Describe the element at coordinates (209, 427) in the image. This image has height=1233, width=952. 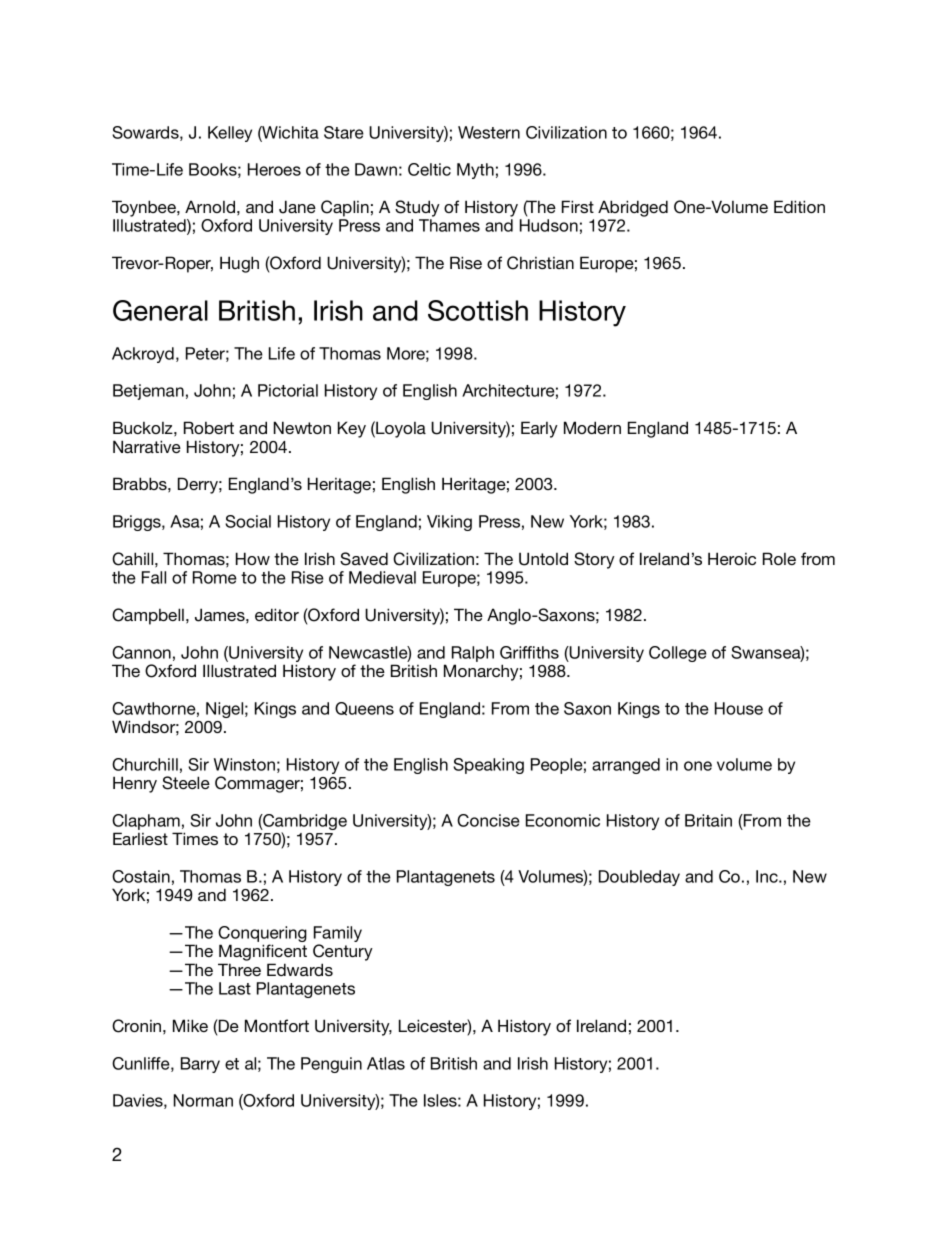
I see `Robert` at that location.
